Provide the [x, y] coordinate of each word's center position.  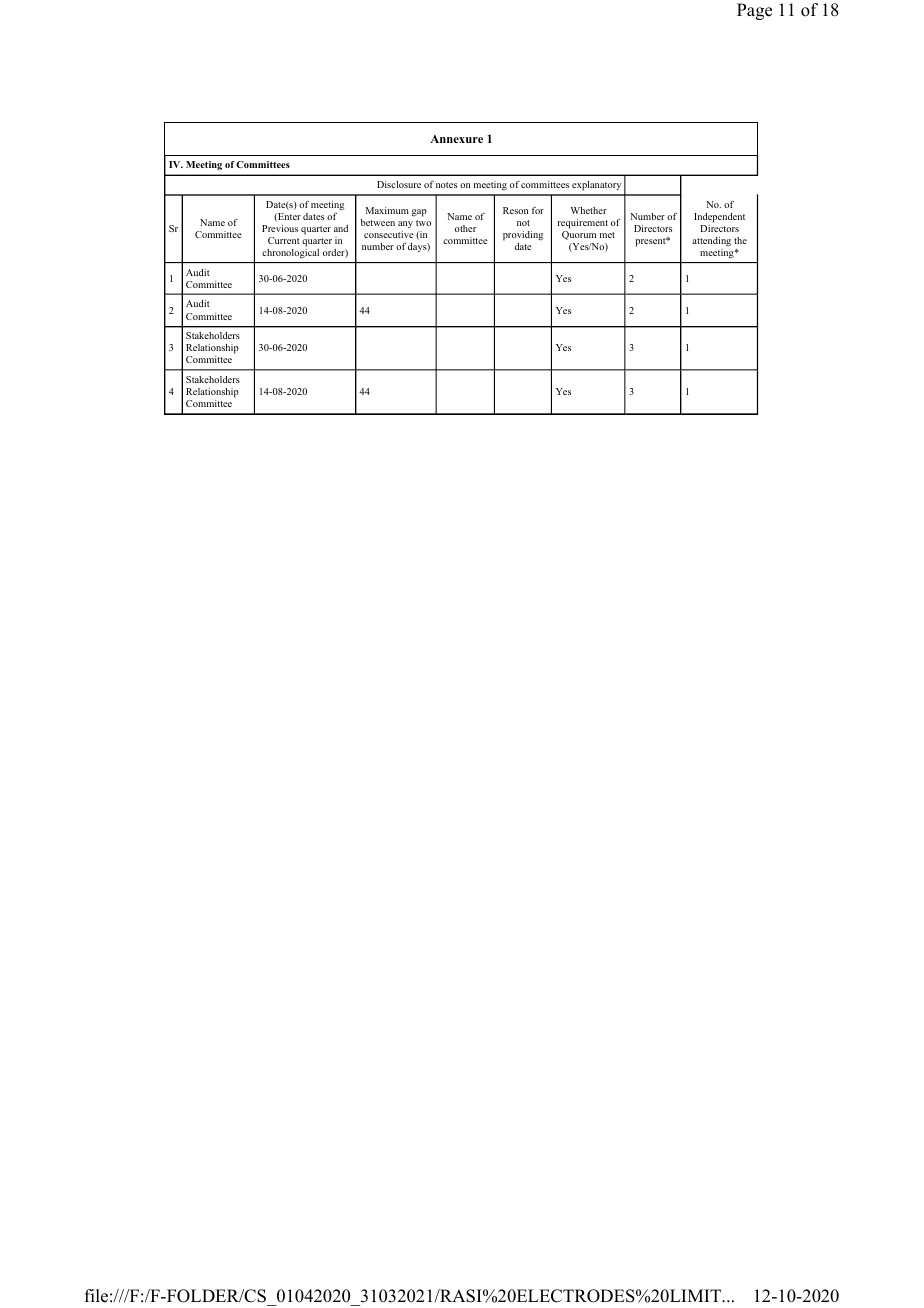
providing [523, 236]
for [538, 210]
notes [446, 185]
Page [754, 11]
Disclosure [399, 184]
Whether [589, 210]
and [341, 228]
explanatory [596, 186]
